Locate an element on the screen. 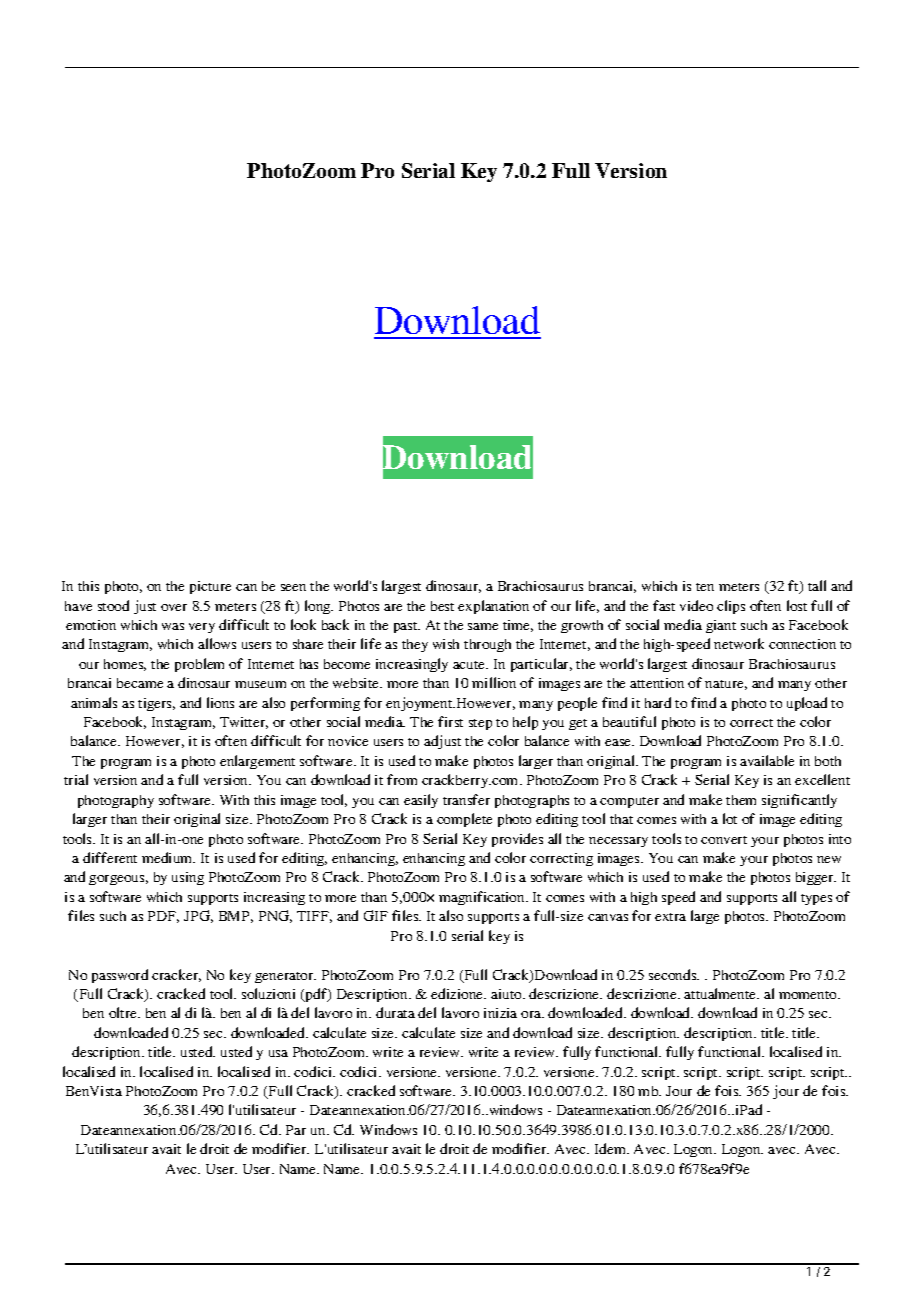 The width and height of the screenshot is (924, 1308). Idem is located at coordinates (611, 1148).
